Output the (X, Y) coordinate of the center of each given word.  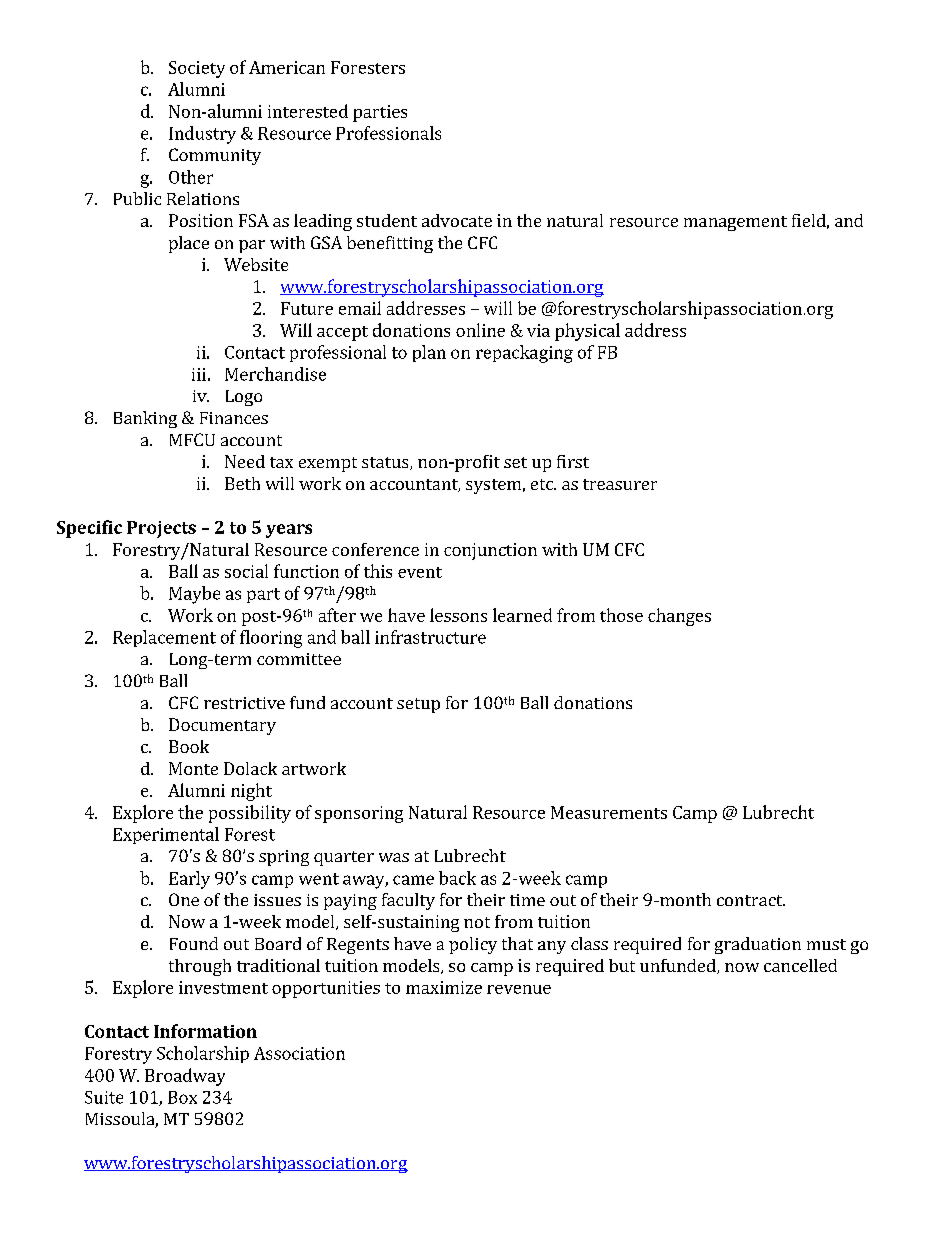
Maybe (194, 595)
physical (587, 332)
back (457, 878)
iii (199, 374)
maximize (444, 987)
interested (308, 111)
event (420, 572)
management (735, 223)
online (480, 330)
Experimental (166, 835)
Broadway (185, 1077)
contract (751, 900)
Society (197, 69)
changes (679, 617)
